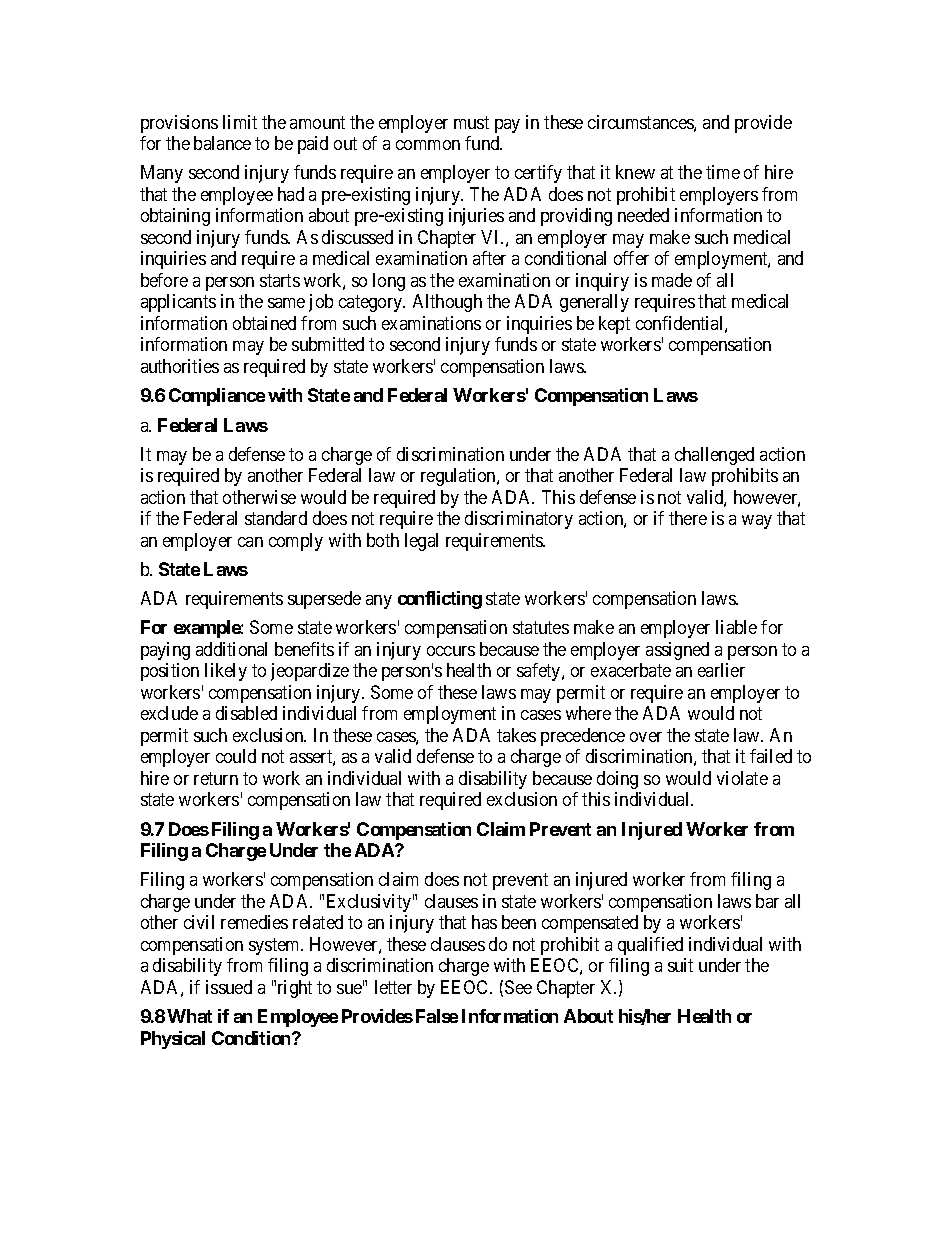 Image resolution: width=952 pixels, height=1233 pixels. Describe the element at coordinates (736, 627) in the image. I see `liable` at that location.
